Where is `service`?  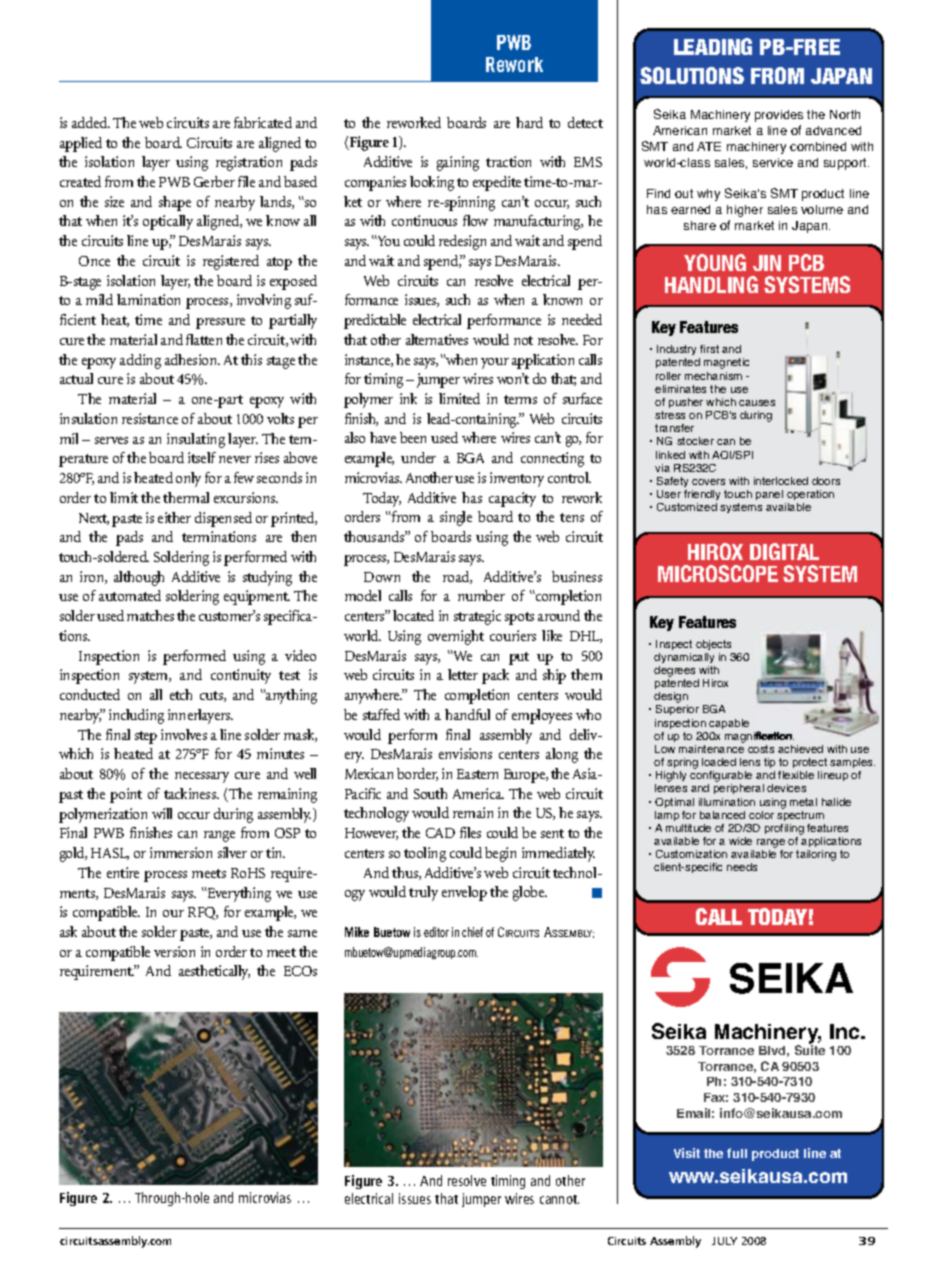
service is located at coordinates (773, 162).
